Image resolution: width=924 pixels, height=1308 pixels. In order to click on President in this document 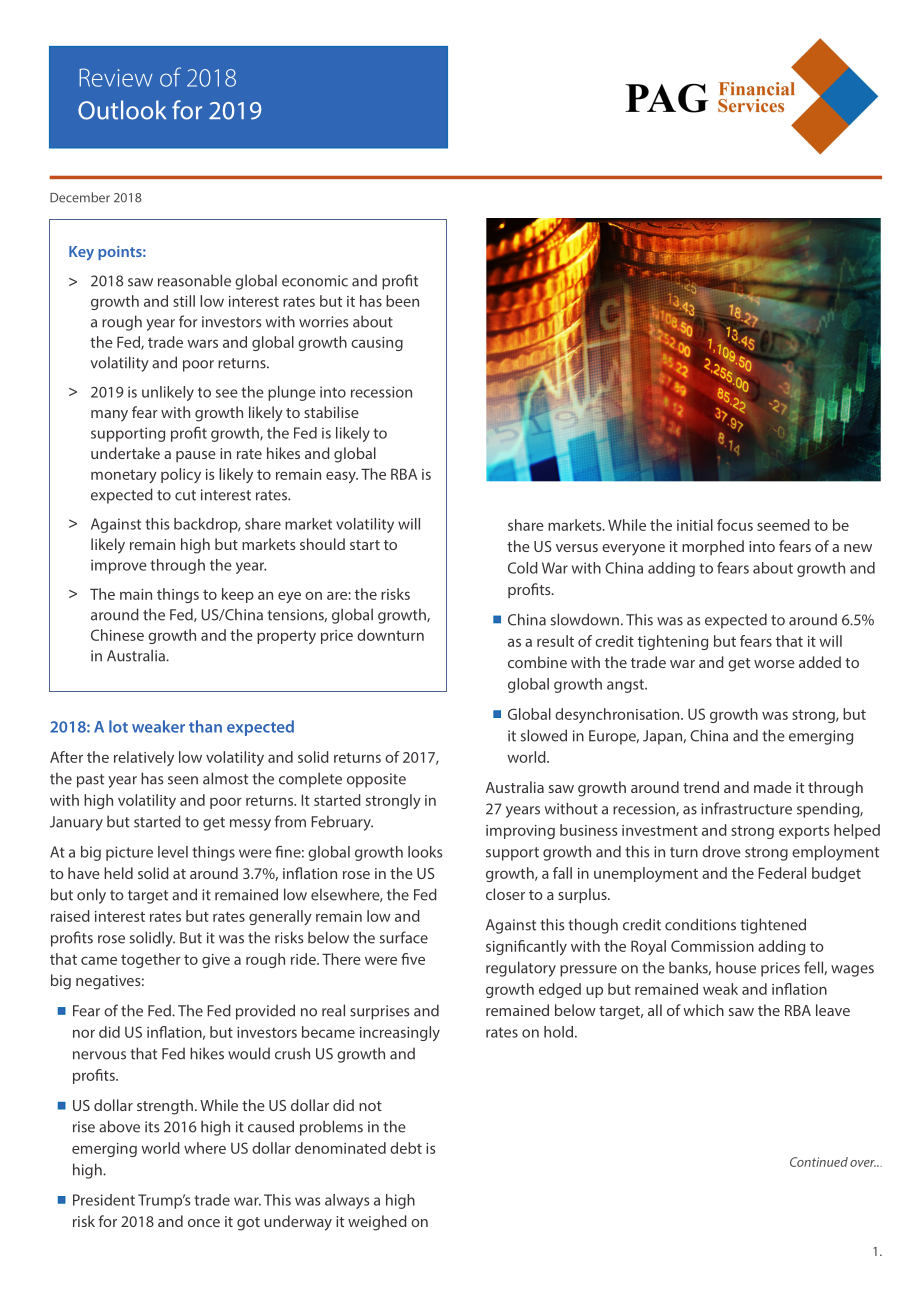, I will do `click(104, 1200)`.
